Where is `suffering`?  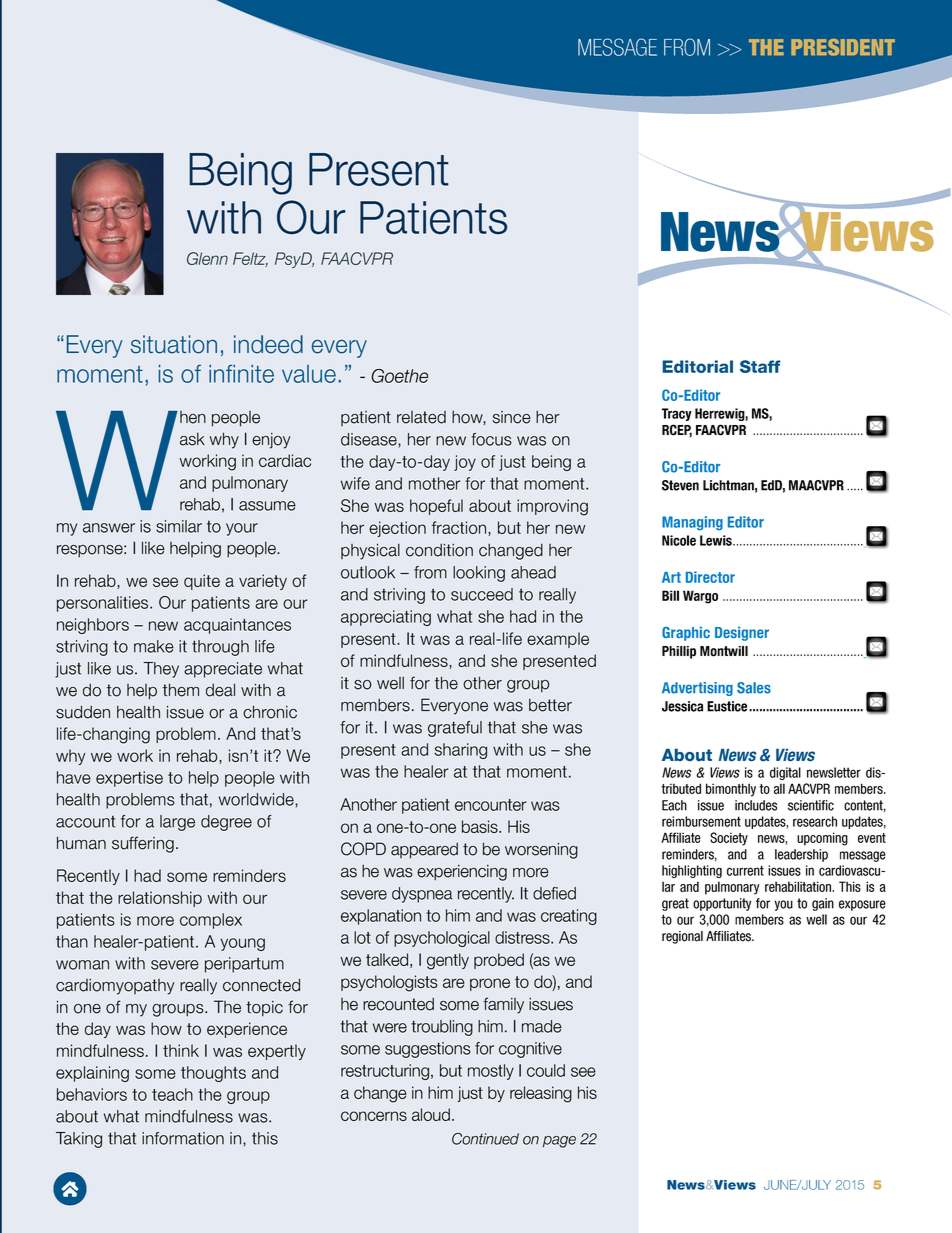
suffering is located at coordinates (143, 844).
